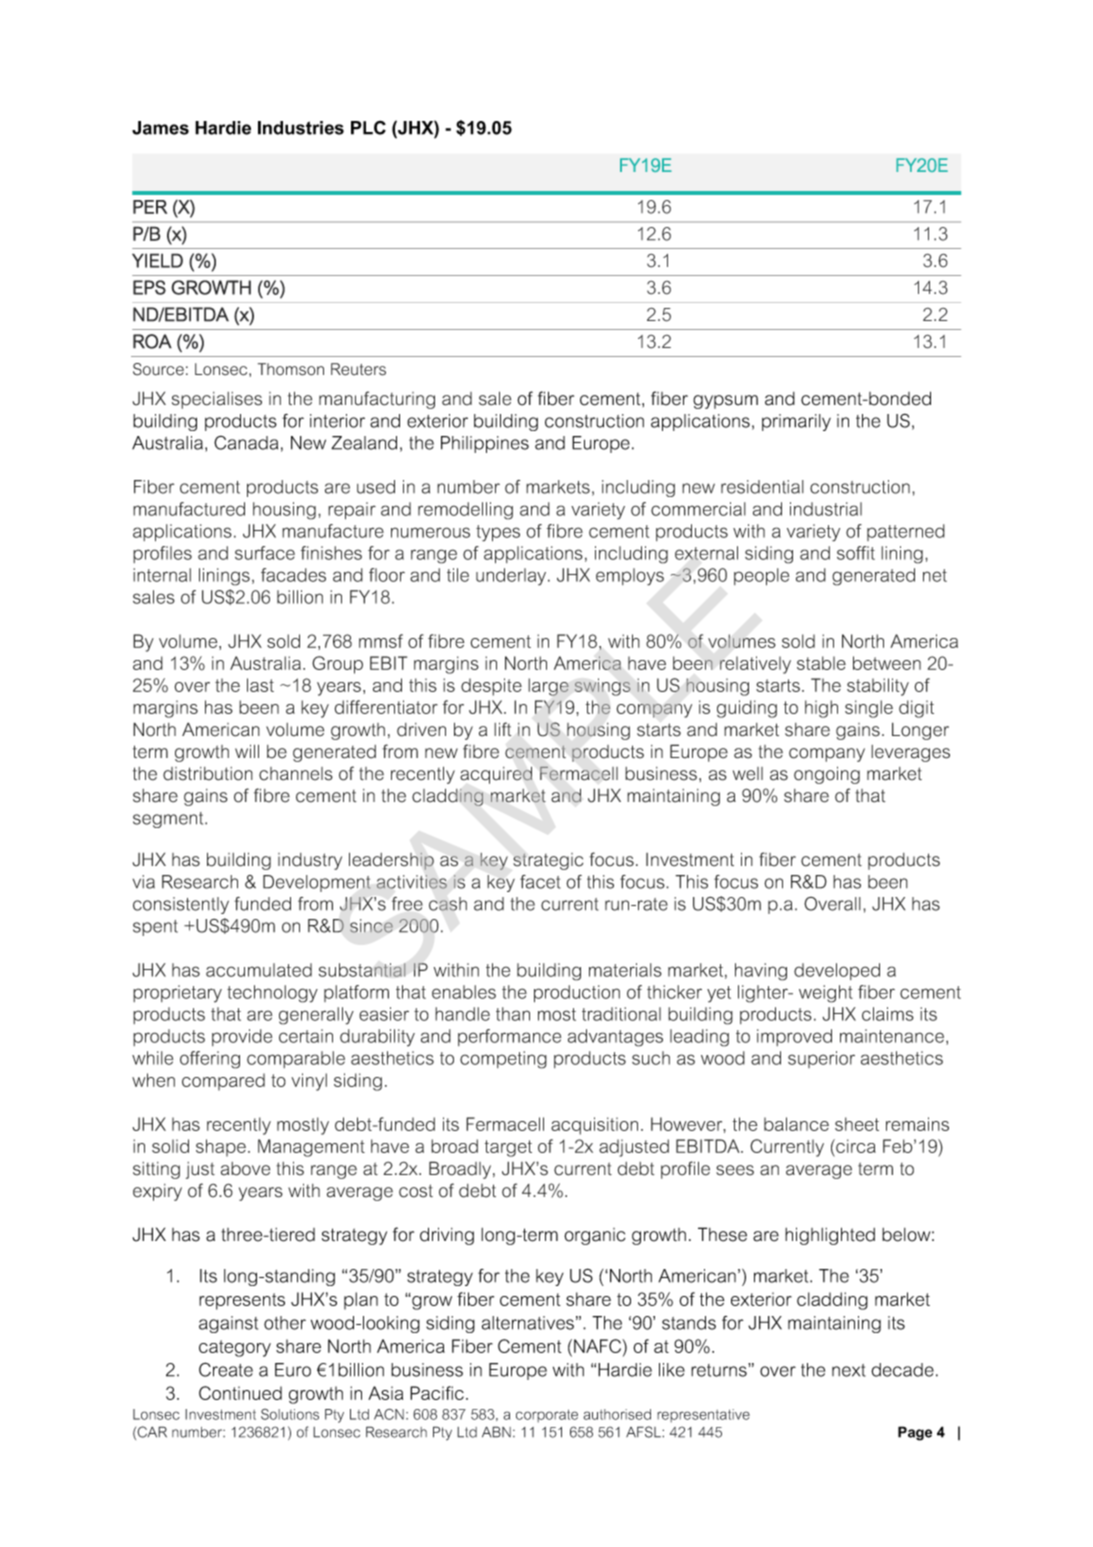 This screenshot has width=1093, height=1547. Describe the element at coordinates (368, 127) in the screenshot. I see `PLC` at that location.
